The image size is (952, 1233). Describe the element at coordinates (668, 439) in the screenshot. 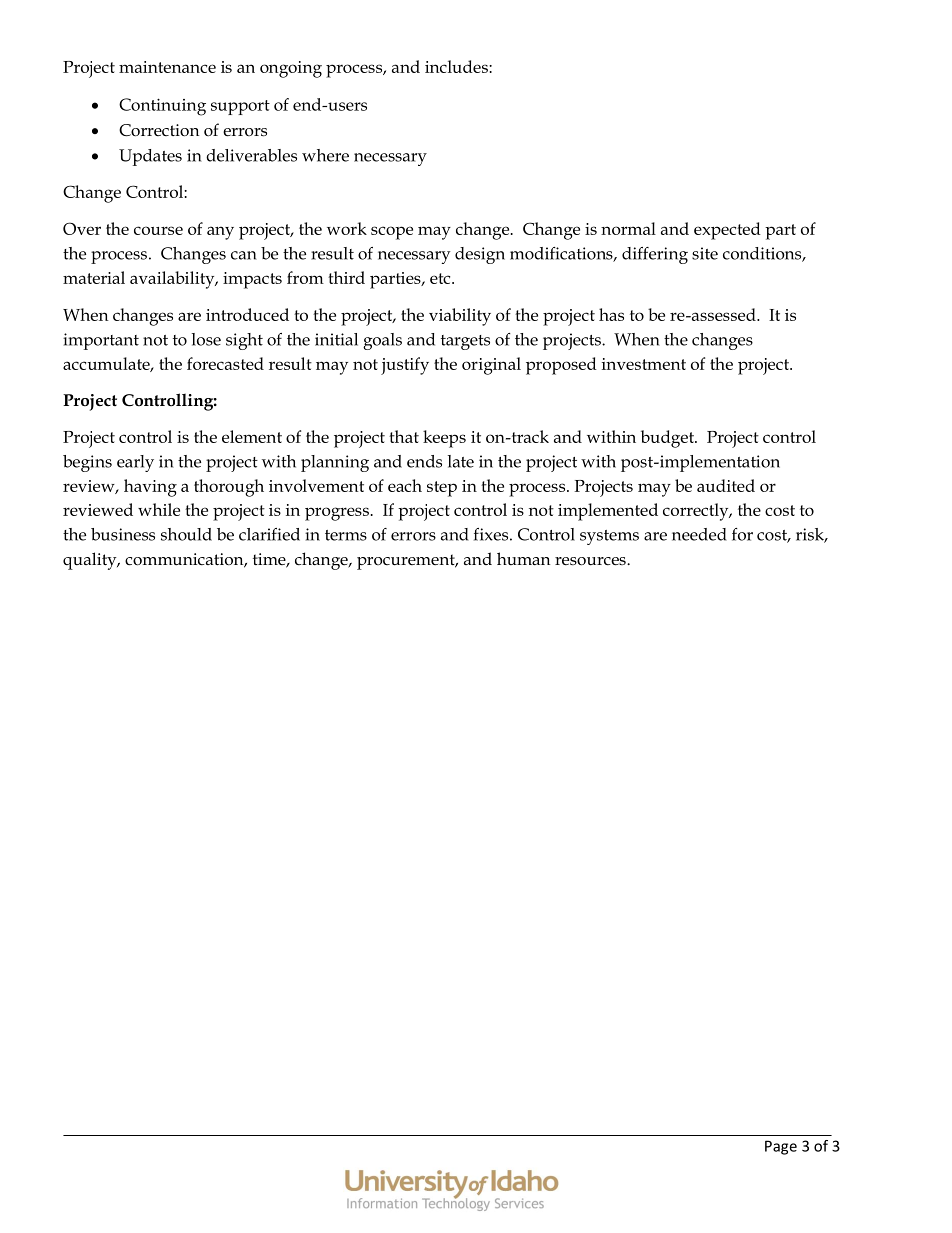

I see `budget` at that location.
